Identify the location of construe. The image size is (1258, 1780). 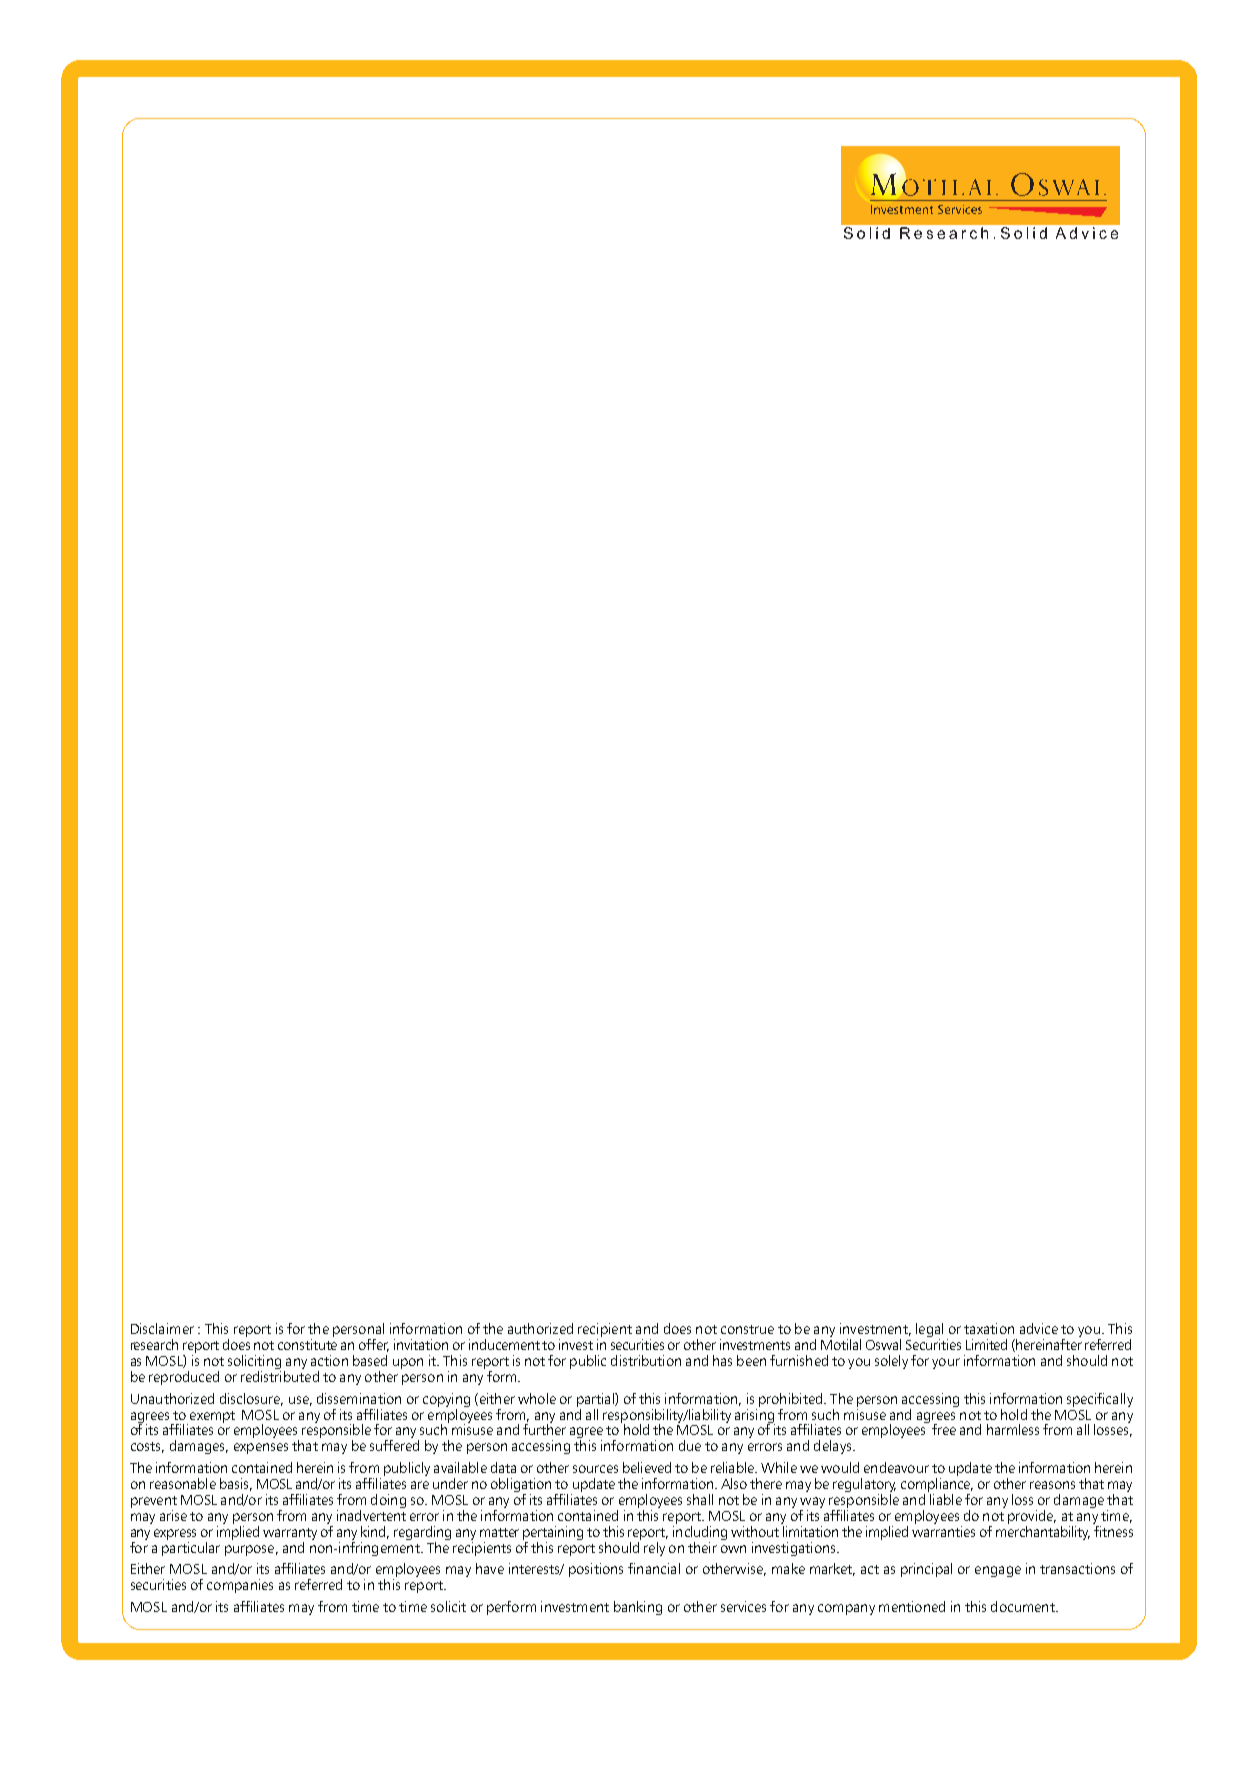
(747, 1329).
